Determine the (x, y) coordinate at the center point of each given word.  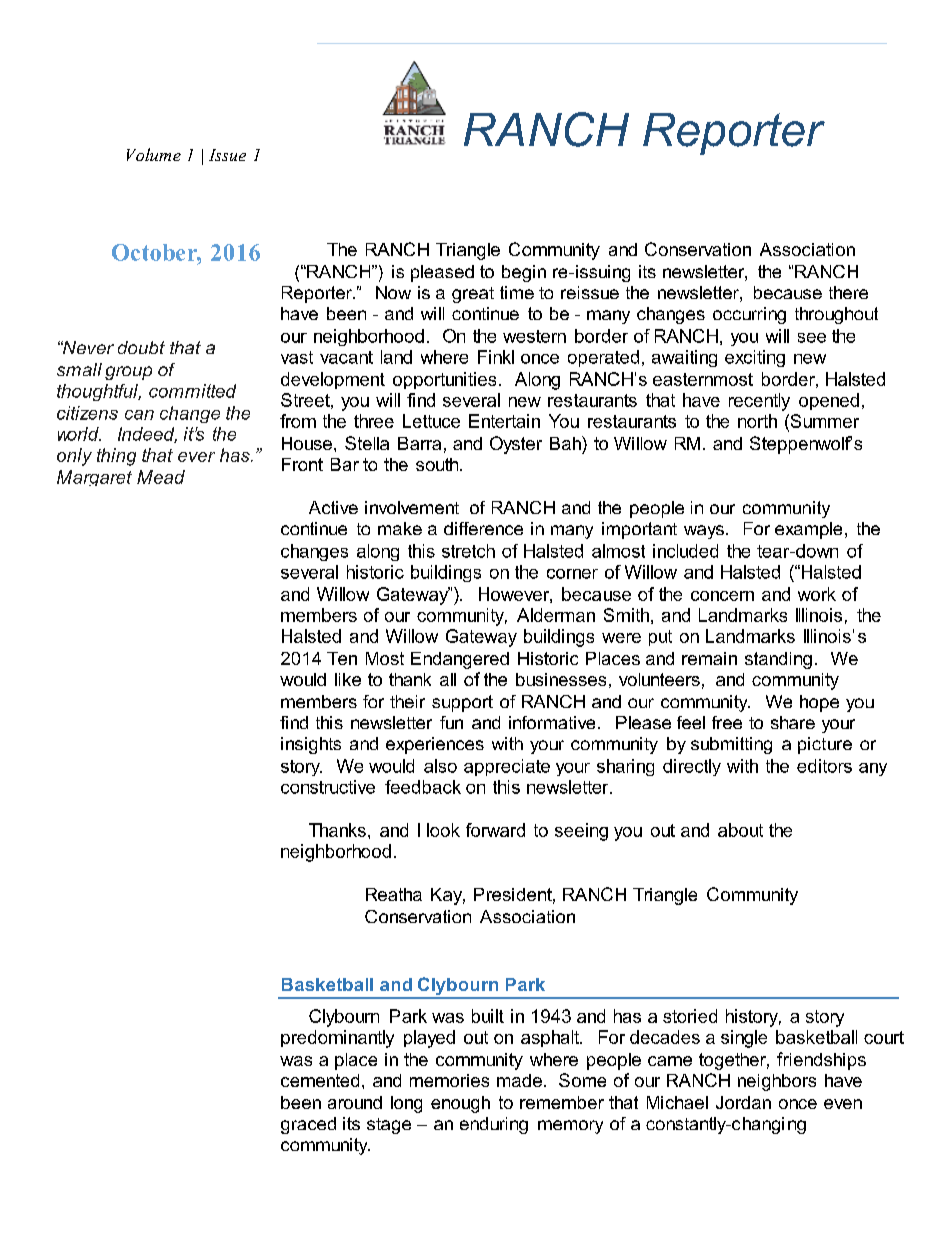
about (740, 830)
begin (524, 273)
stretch (468, 551)
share (793, 722)
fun (451, 722)
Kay (448, 896)
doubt (141, 347)
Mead (161, 477)
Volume (154, 154)
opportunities (444, 380)
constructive (328, 787)
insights (311, 745)
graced (308, 1125)
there (848, 292)
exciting (755, 358)
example (808, 530)
